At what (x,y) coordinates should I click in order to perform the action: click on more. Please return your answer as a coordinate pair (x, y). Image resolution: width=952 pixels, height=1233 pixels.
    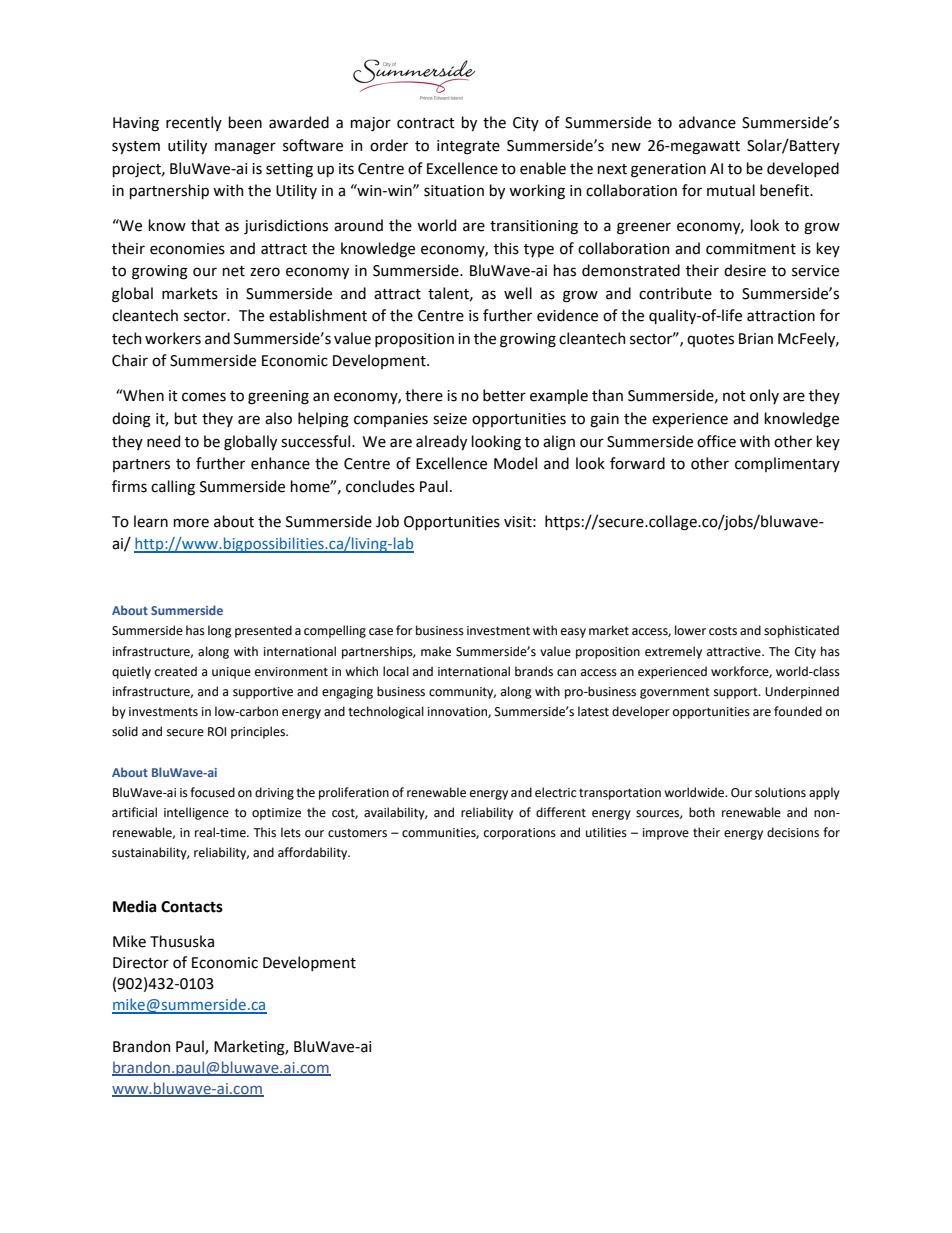
    Looking at the image, I should click on (191, 523).
